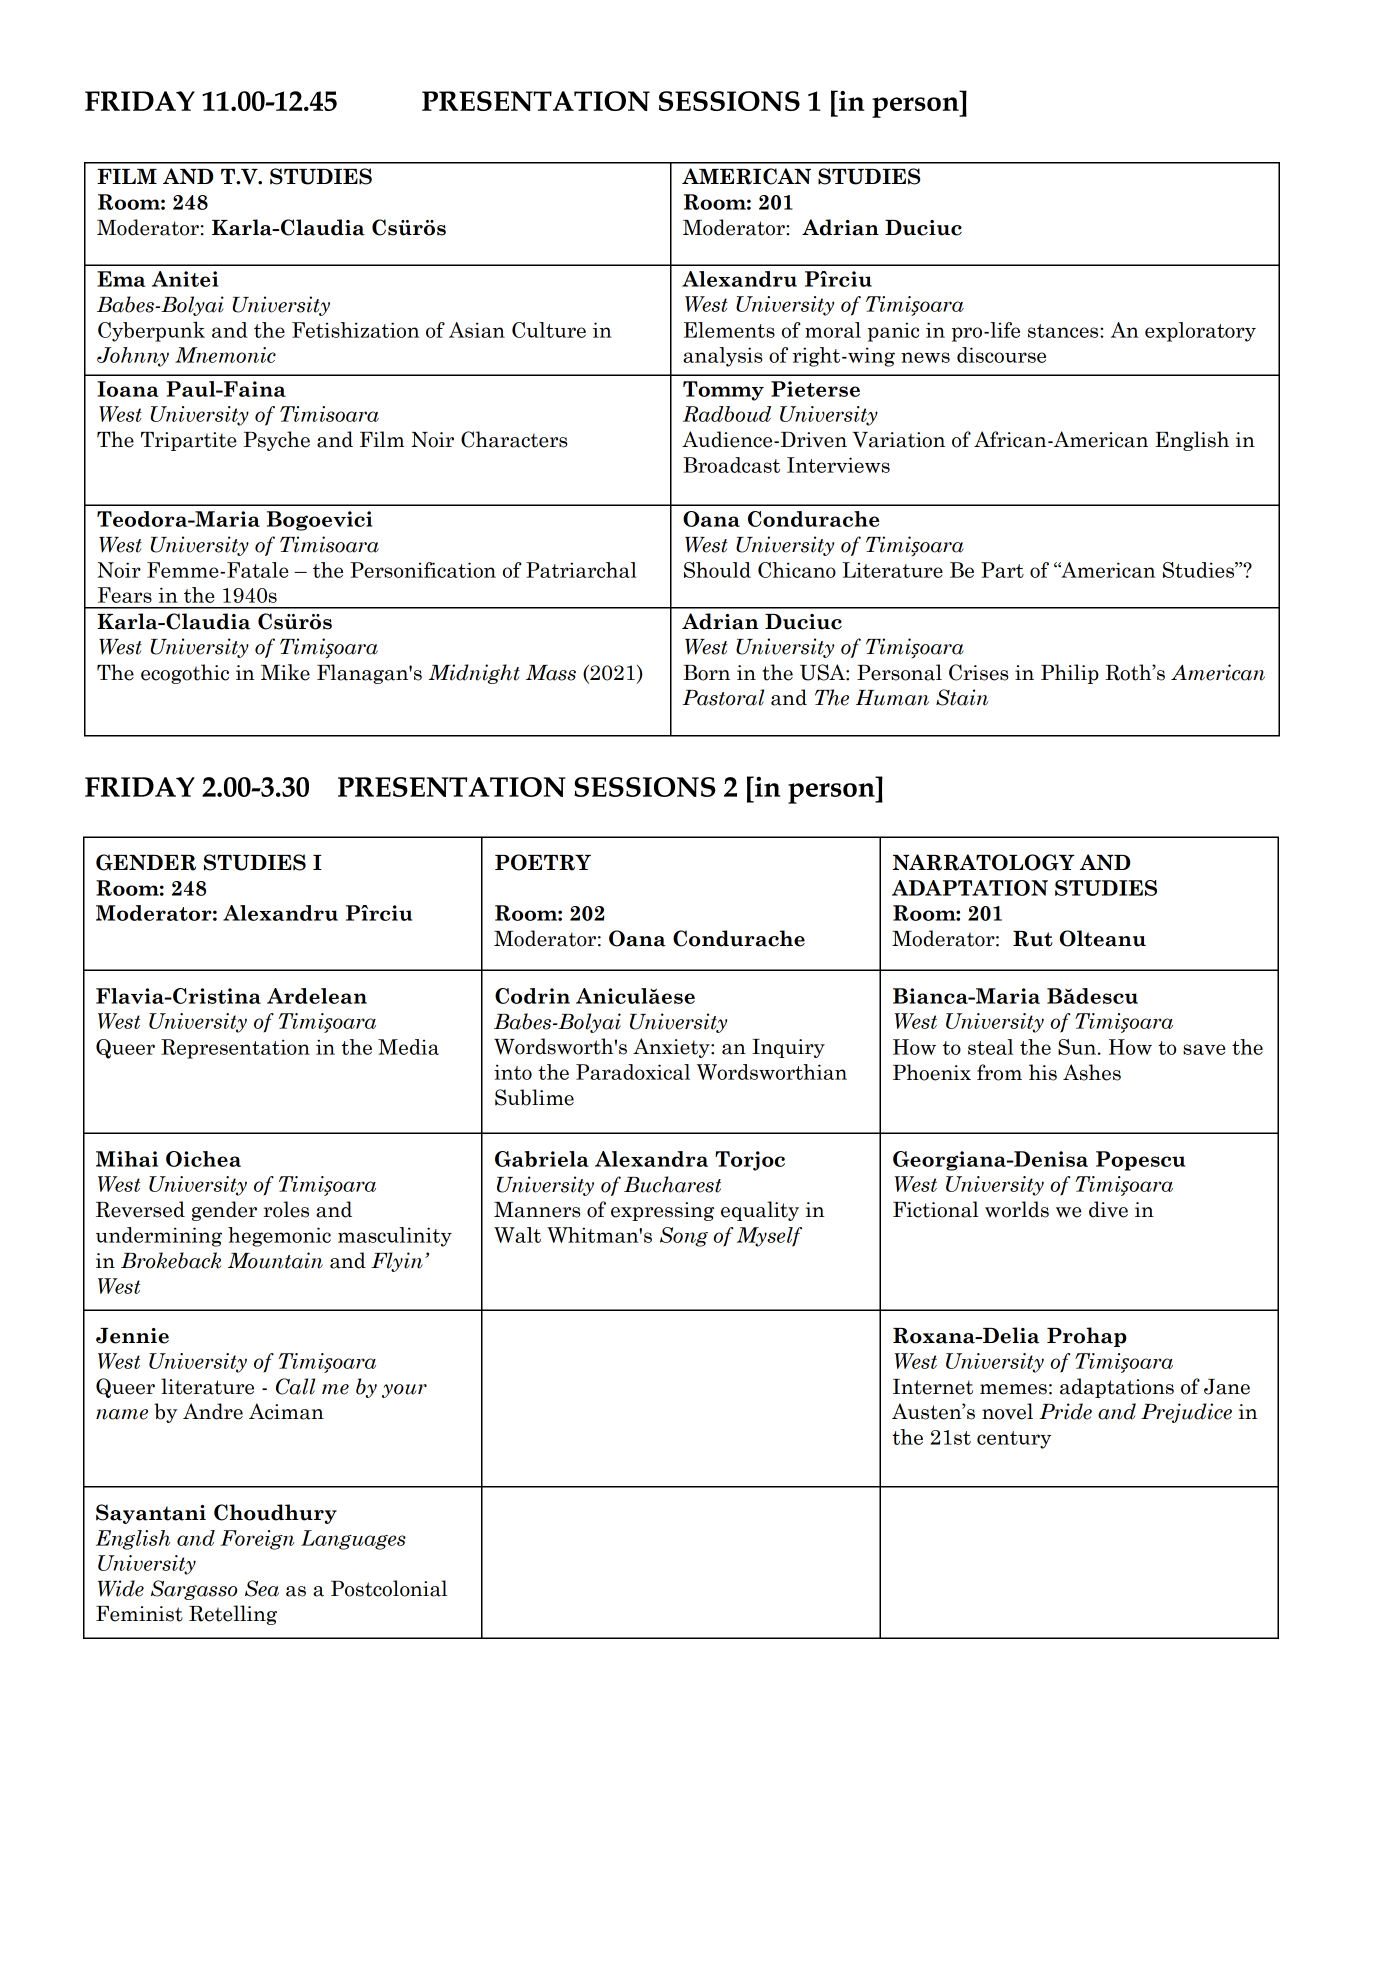  Describe the element at coordinates (408, 1047) in the image. I see `Media` at that location.
